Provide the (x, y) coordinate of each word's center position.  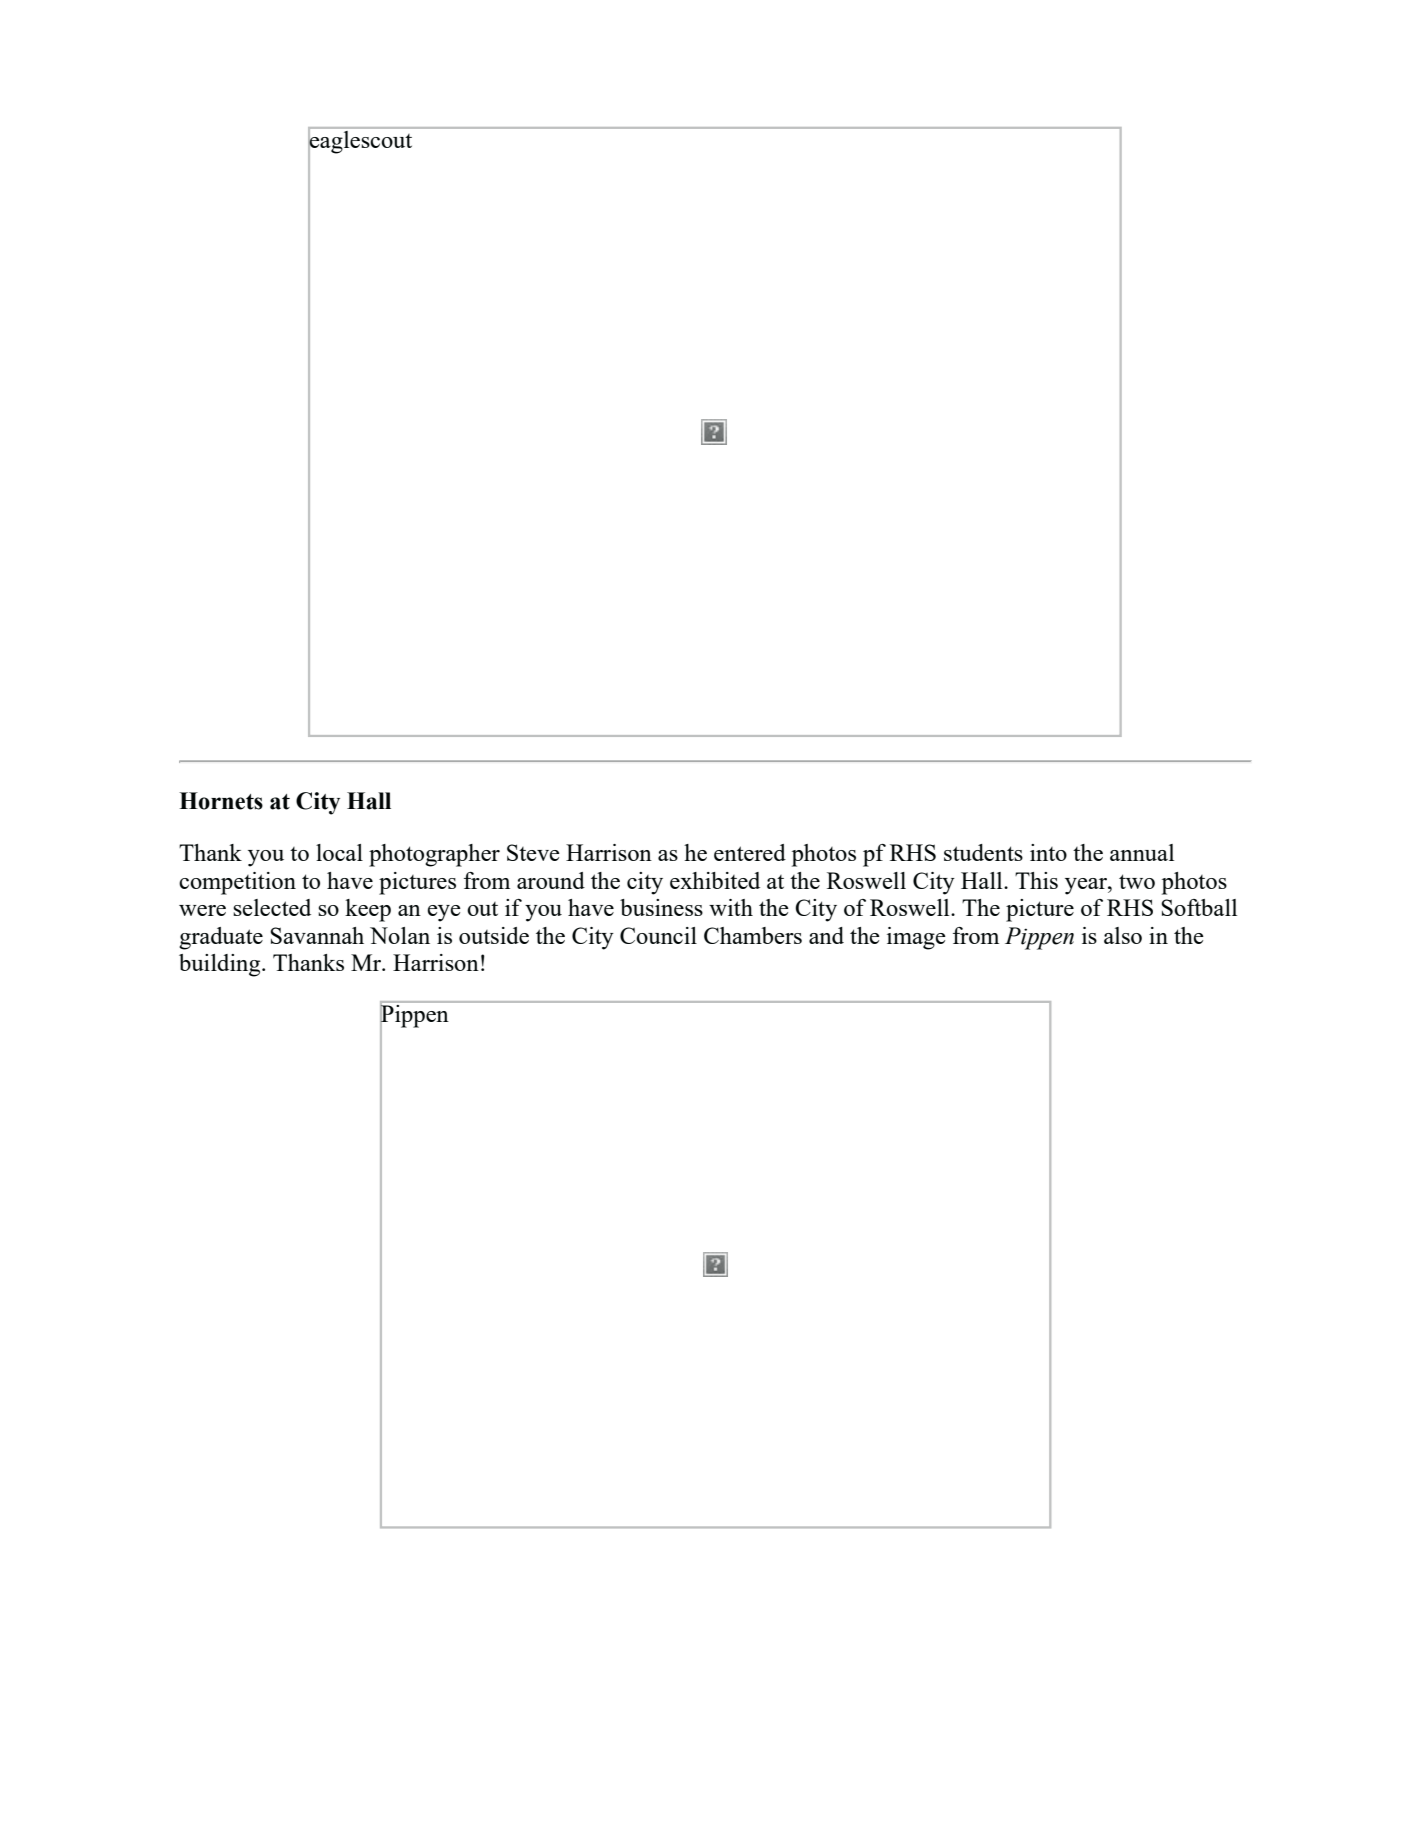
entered (750, 852)
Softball (1199, 907)
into (1048, 852)
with (731, 907)
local (339, 852)
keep (368, 910)
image (916, 938)
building (221, 965)
